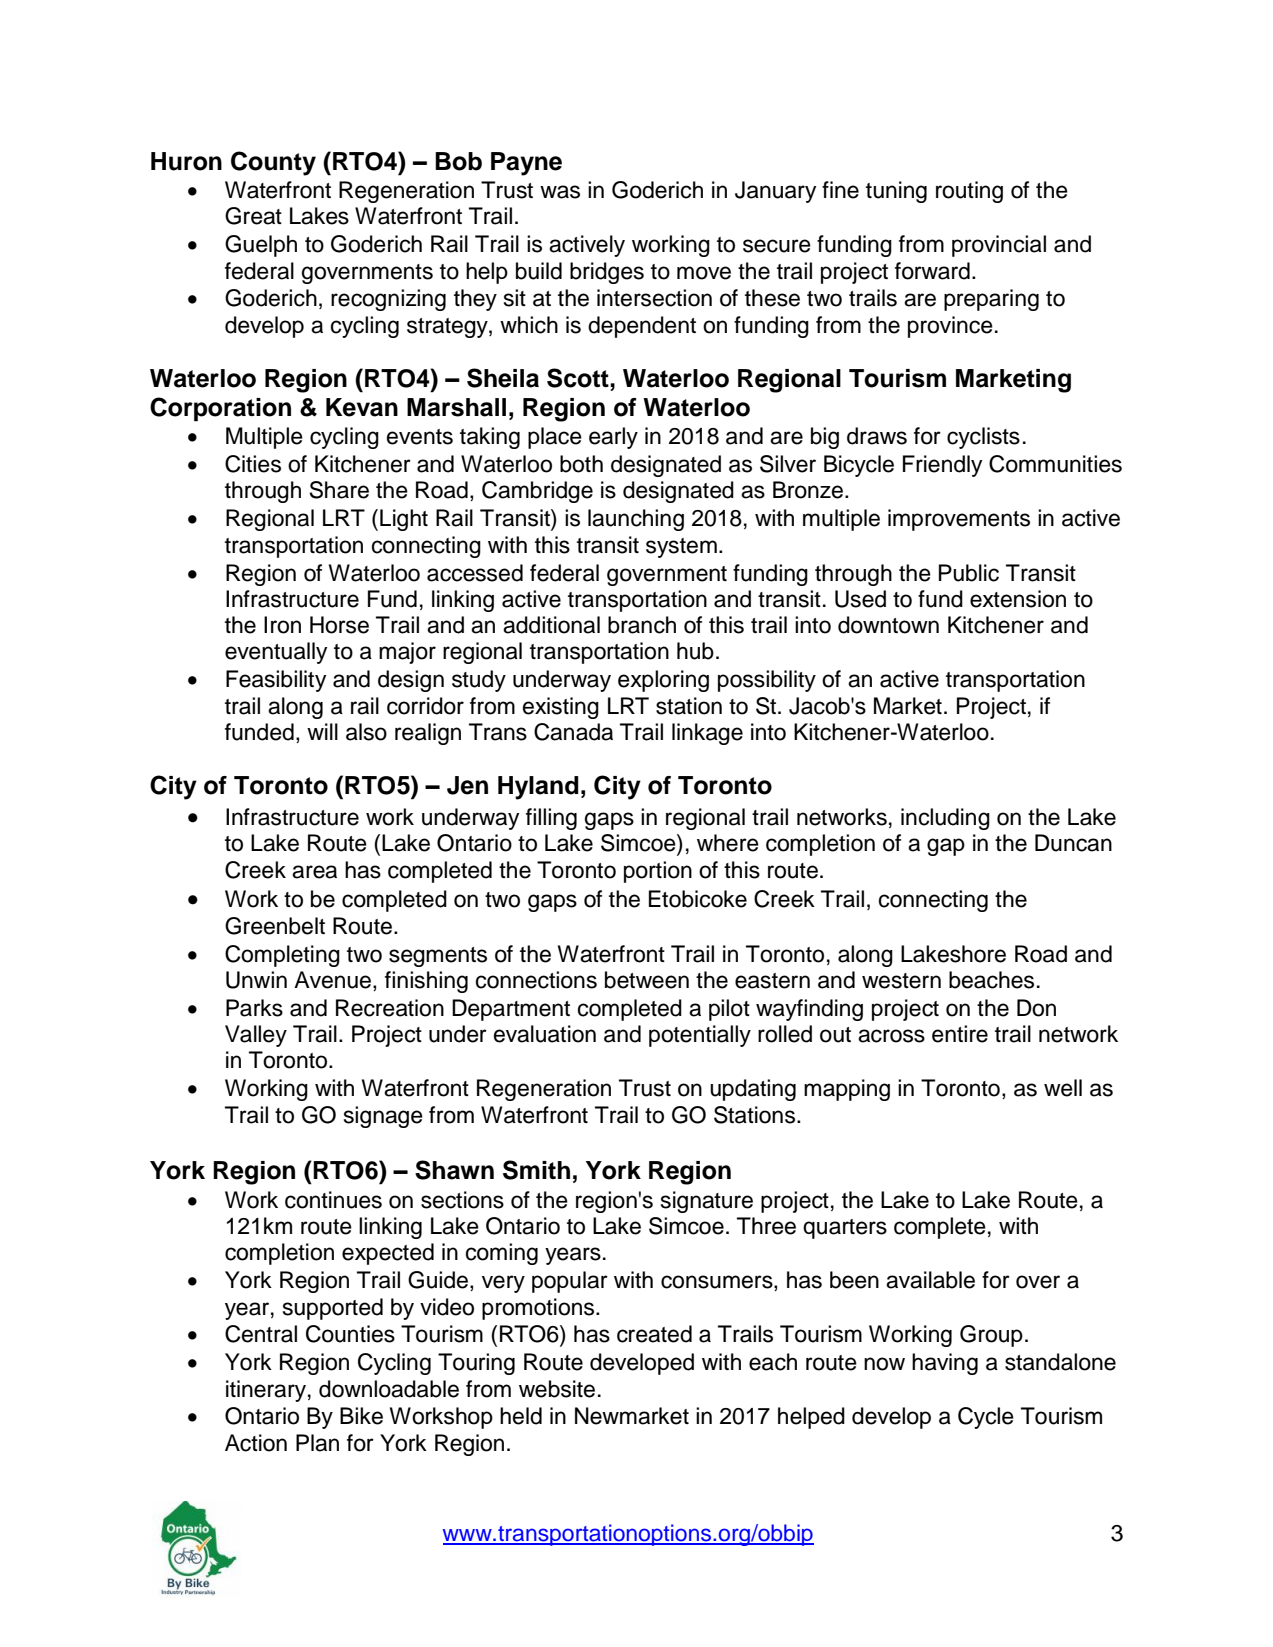 The width and height of the screenshot is (1273, 1647). Describe the element at coordinates (647, 980) in the screenshot. I see `between` at that location.
